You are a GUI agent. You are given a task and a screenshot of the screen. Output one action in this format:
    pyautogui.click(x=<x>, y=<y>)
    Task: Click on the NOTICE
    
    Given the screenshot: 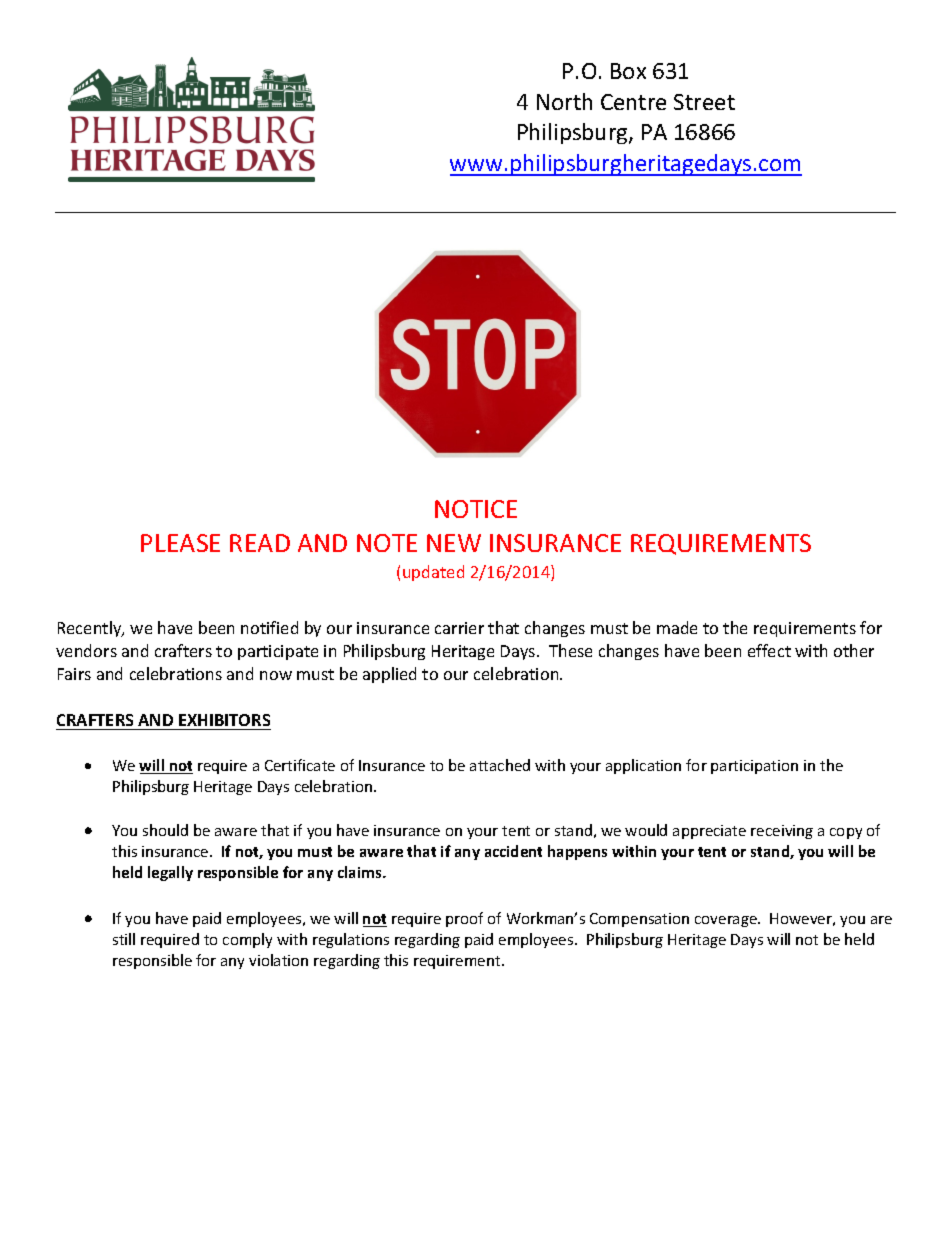 What is the action you would take?
    pyautogui.click(x=476, y=509)
